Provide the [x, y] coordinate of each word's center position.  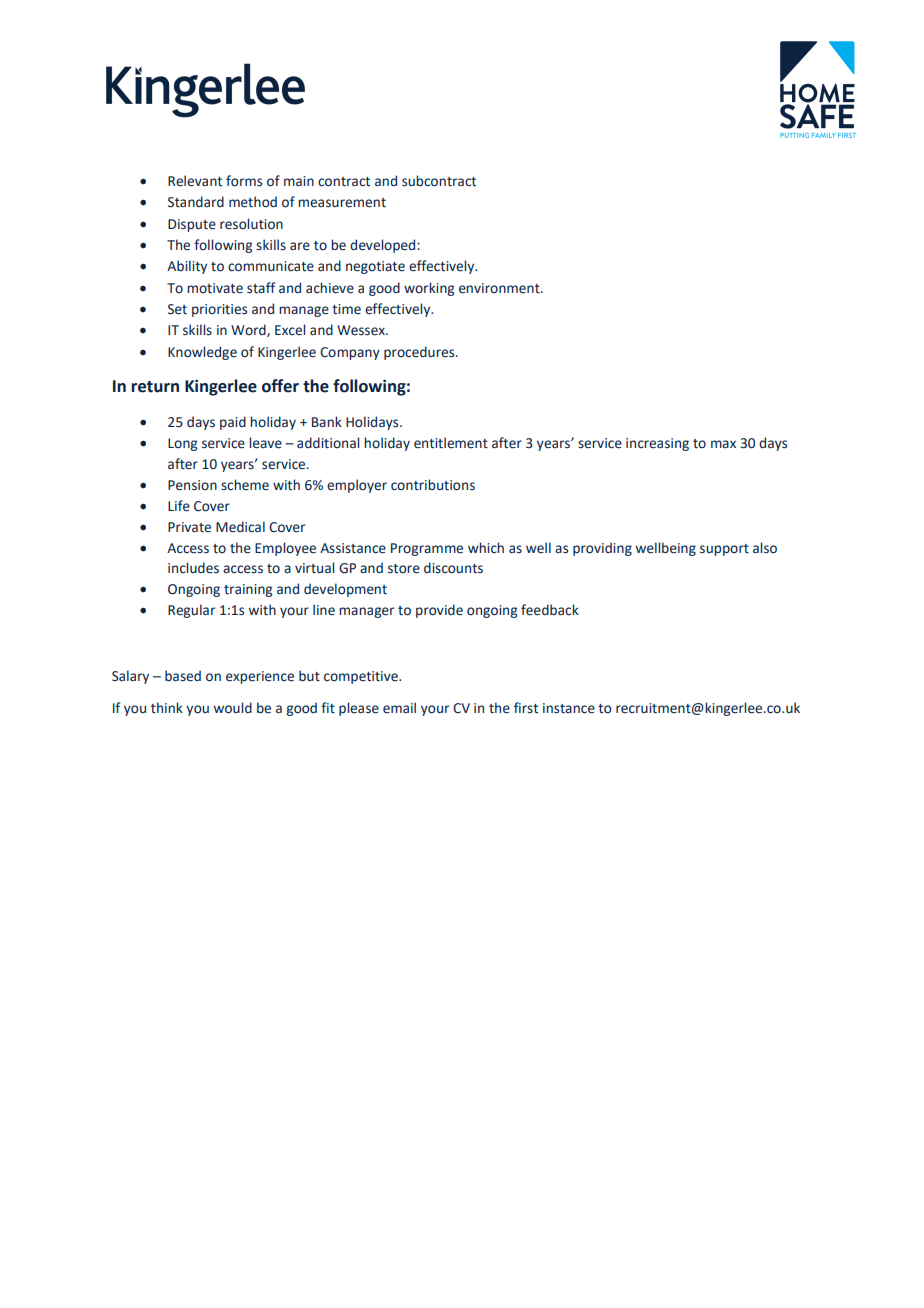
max [723, 444]
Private [189, 527]
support [724, 550]
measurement [342, 203]
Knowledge [202, 353]
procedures [420, 353]
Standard [196, 202]
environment [500, 288]
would [233, 708]
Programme [427, 549]
